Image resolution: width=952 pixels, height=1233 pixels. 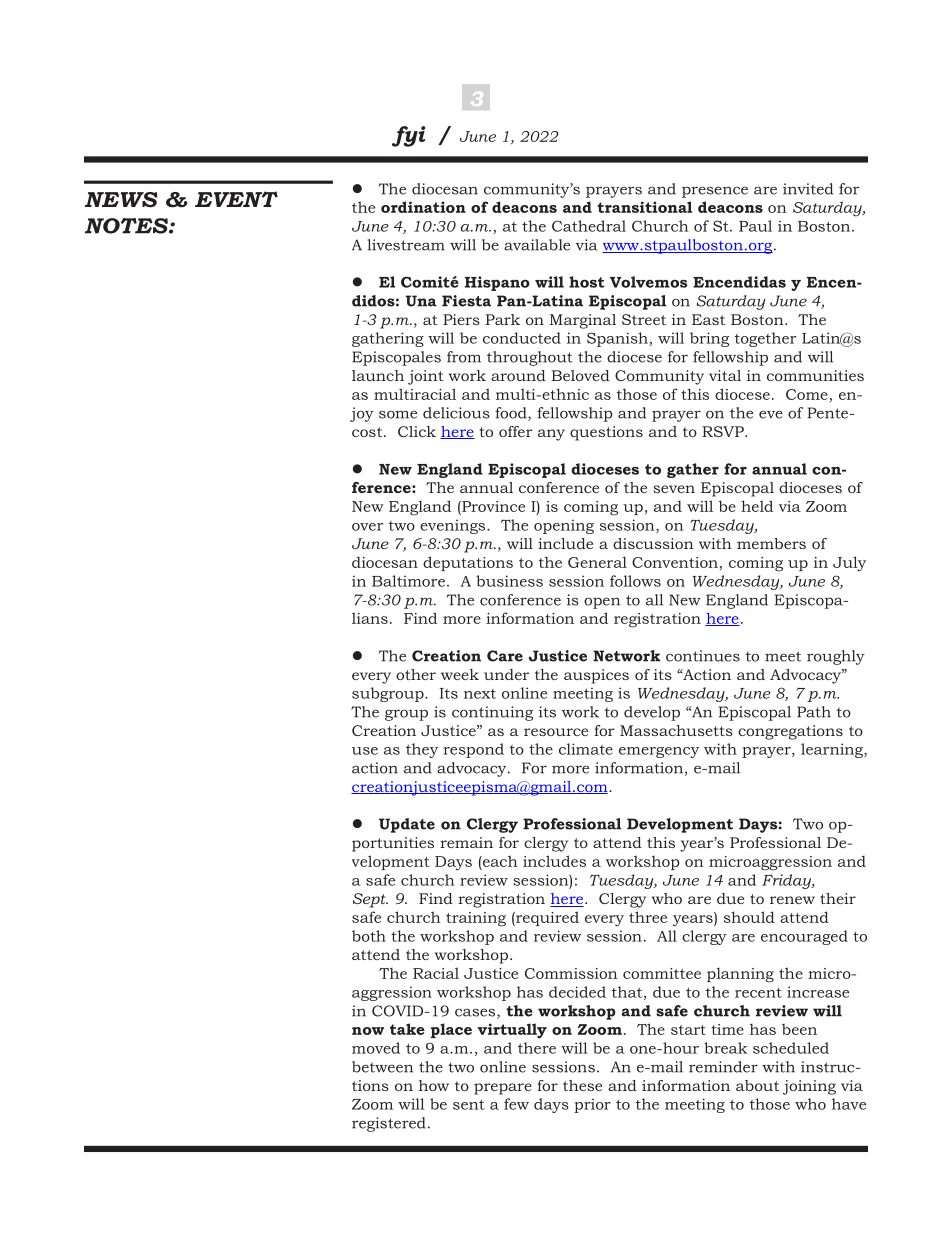 I want to click on invited, so click(x=808, y=189).
